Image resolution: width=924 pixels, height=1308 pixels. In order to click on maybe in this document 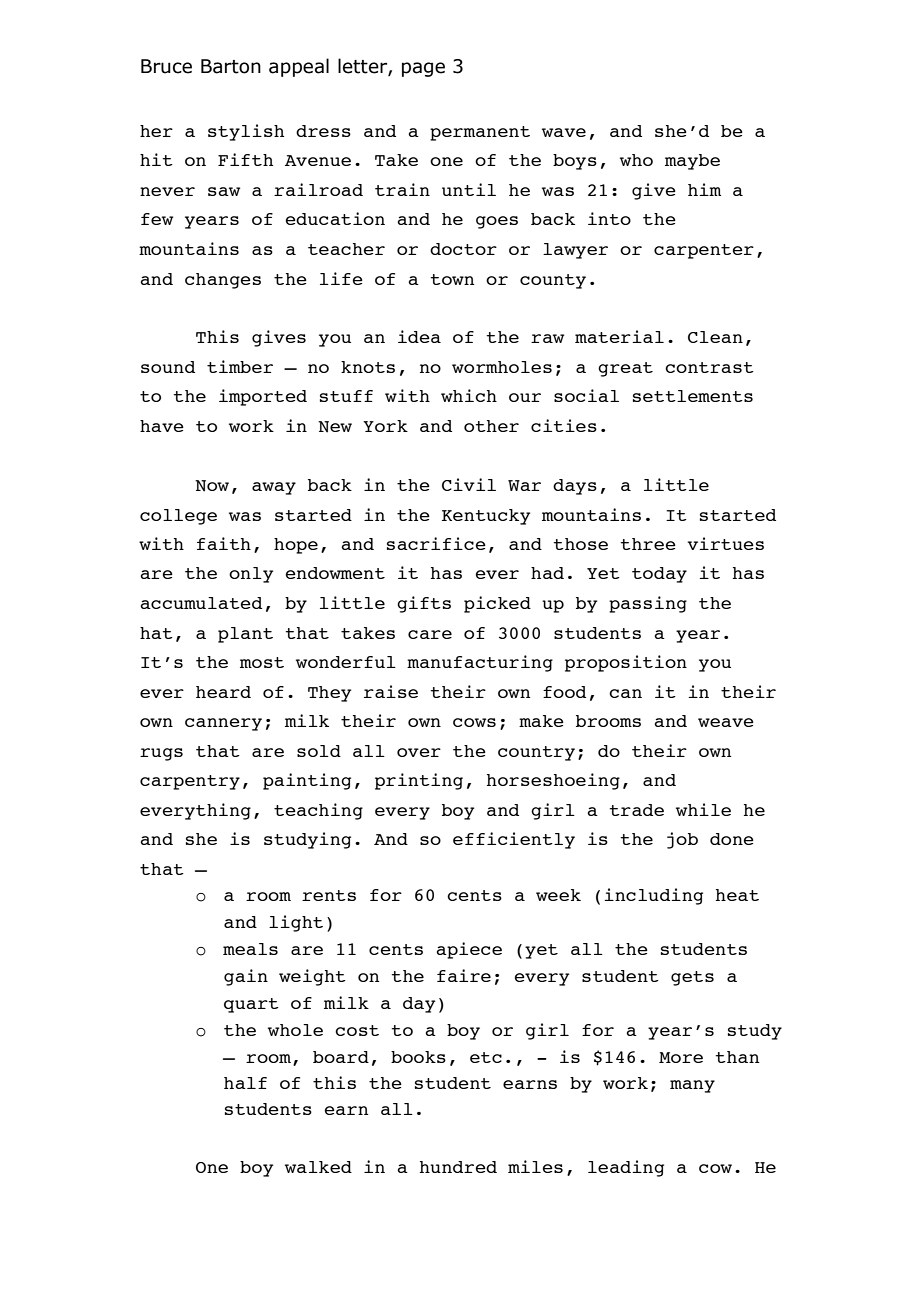, I will do `click(692, 162)`.
